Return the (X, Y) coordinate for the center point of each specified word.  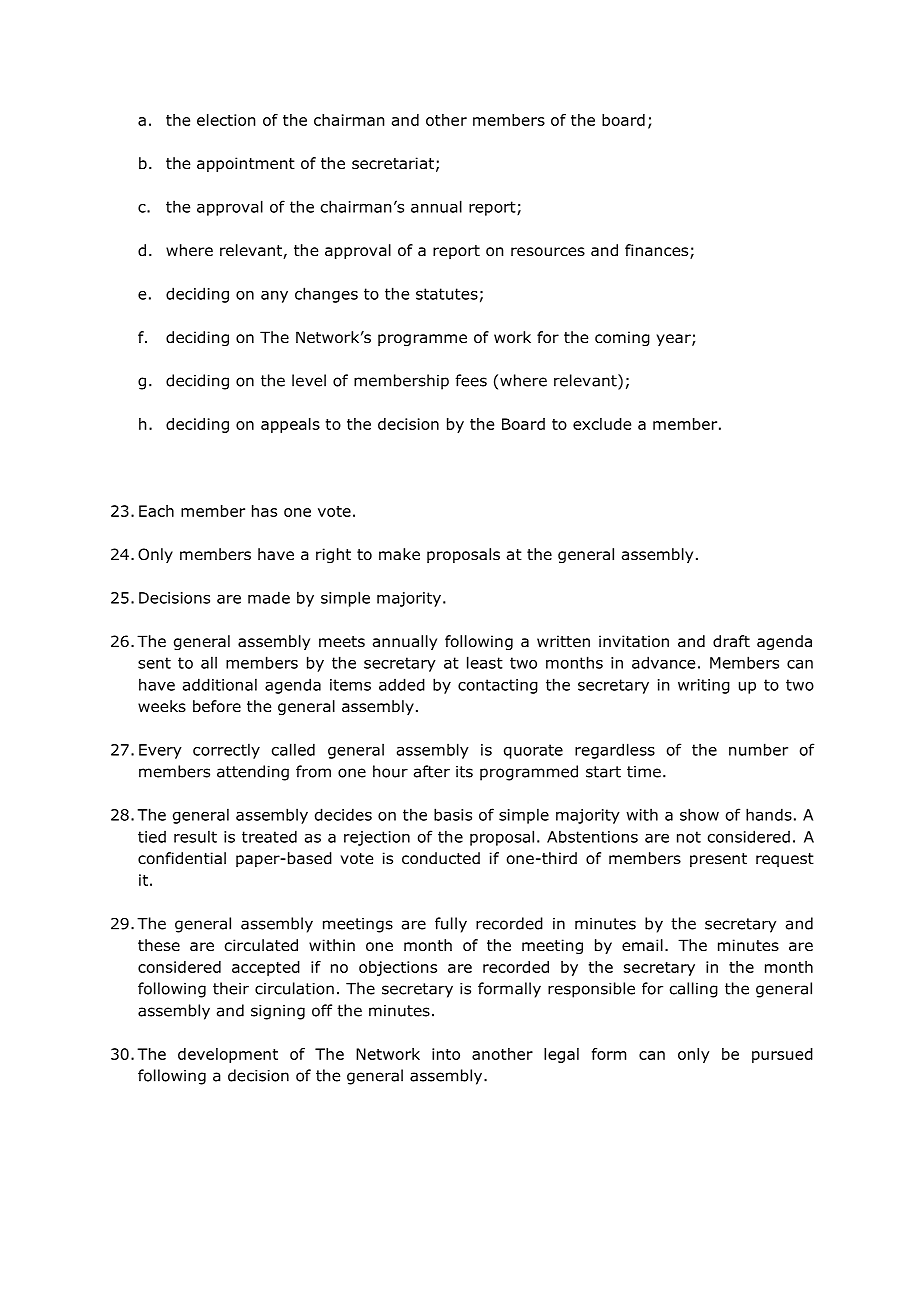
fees (471, 380)
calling (694, 990)
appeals (290, 425)
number (758, 749)
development (228, 1055)
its (464, 772)
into (446, 1054)
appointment (246, 164)
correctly (226, 751)
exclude (602, 424)
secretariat (393, 163)
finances (658, 251)
